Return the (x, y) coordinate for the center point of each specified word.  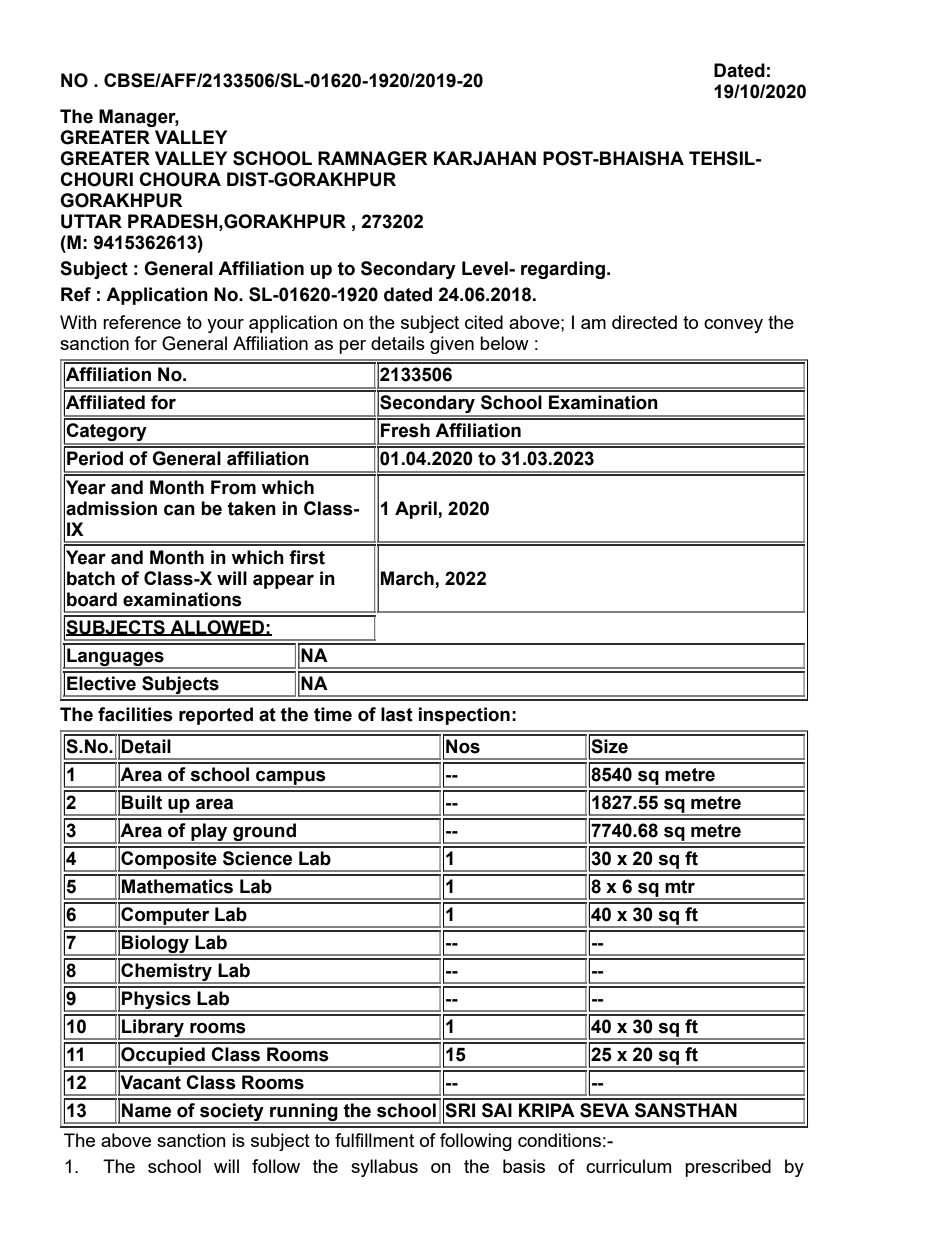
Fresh (405, 430)
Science (257, 858)
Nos (463, 746)
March (407, 578)
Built (142, 802)
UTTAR (91, 221)
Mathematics (177, 886)
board (92, 599)
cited (484, 322)
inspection (464, 716)
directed (644, 322)
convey (733, 326)
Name (146, 1110)
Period (95, 458)
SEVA (604, 1110)
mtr (680, 887)
